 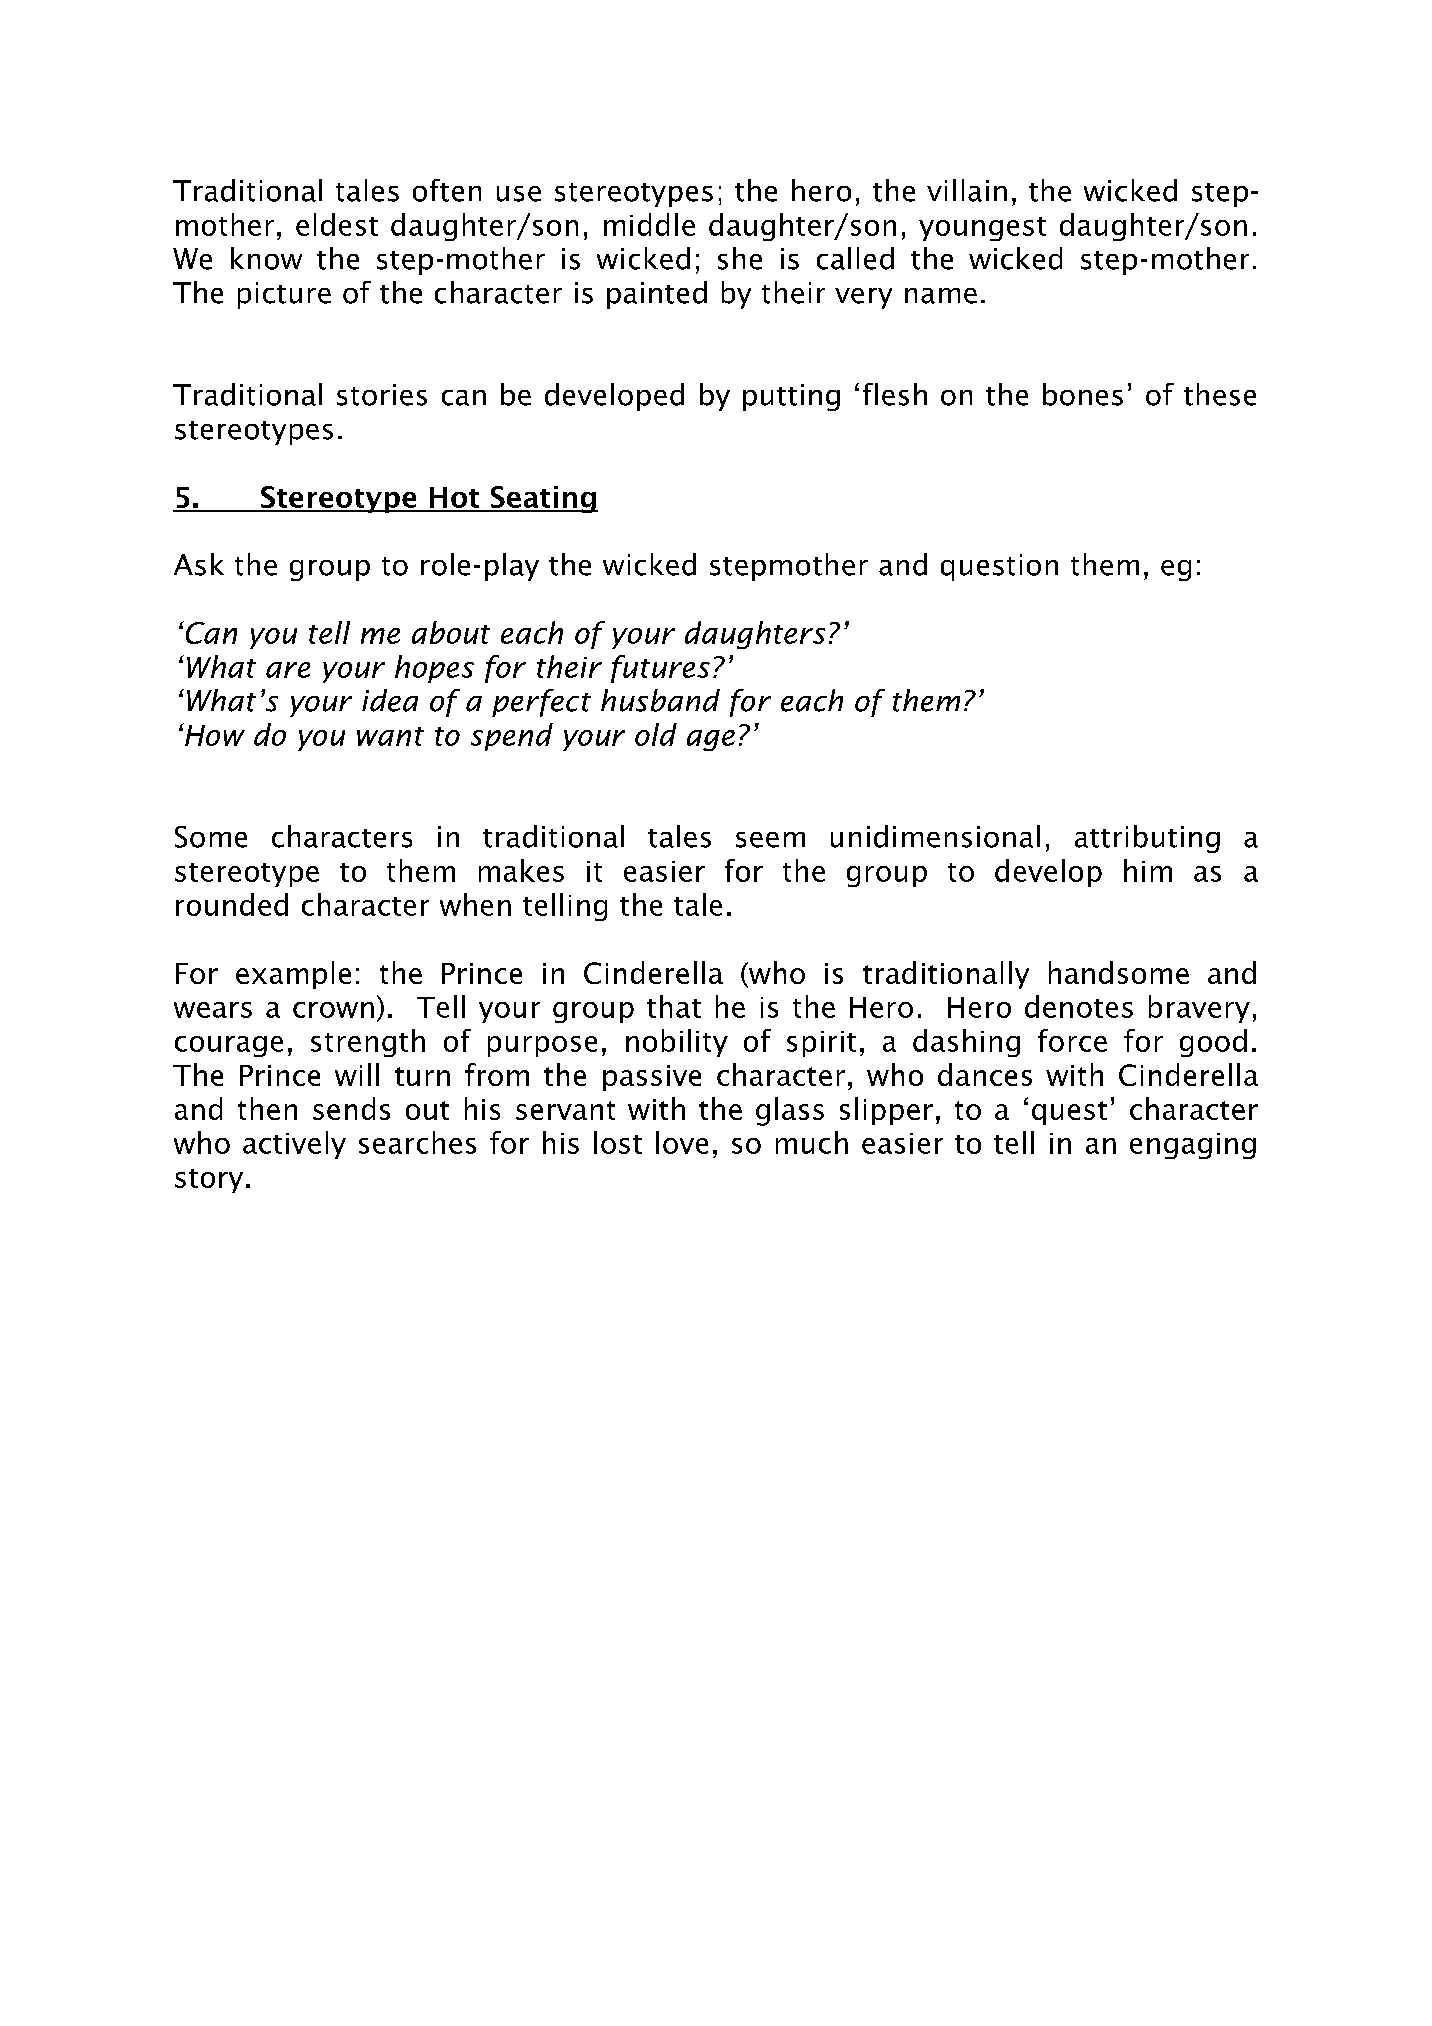 I want to click on stories, so click(x=382, y=395).
